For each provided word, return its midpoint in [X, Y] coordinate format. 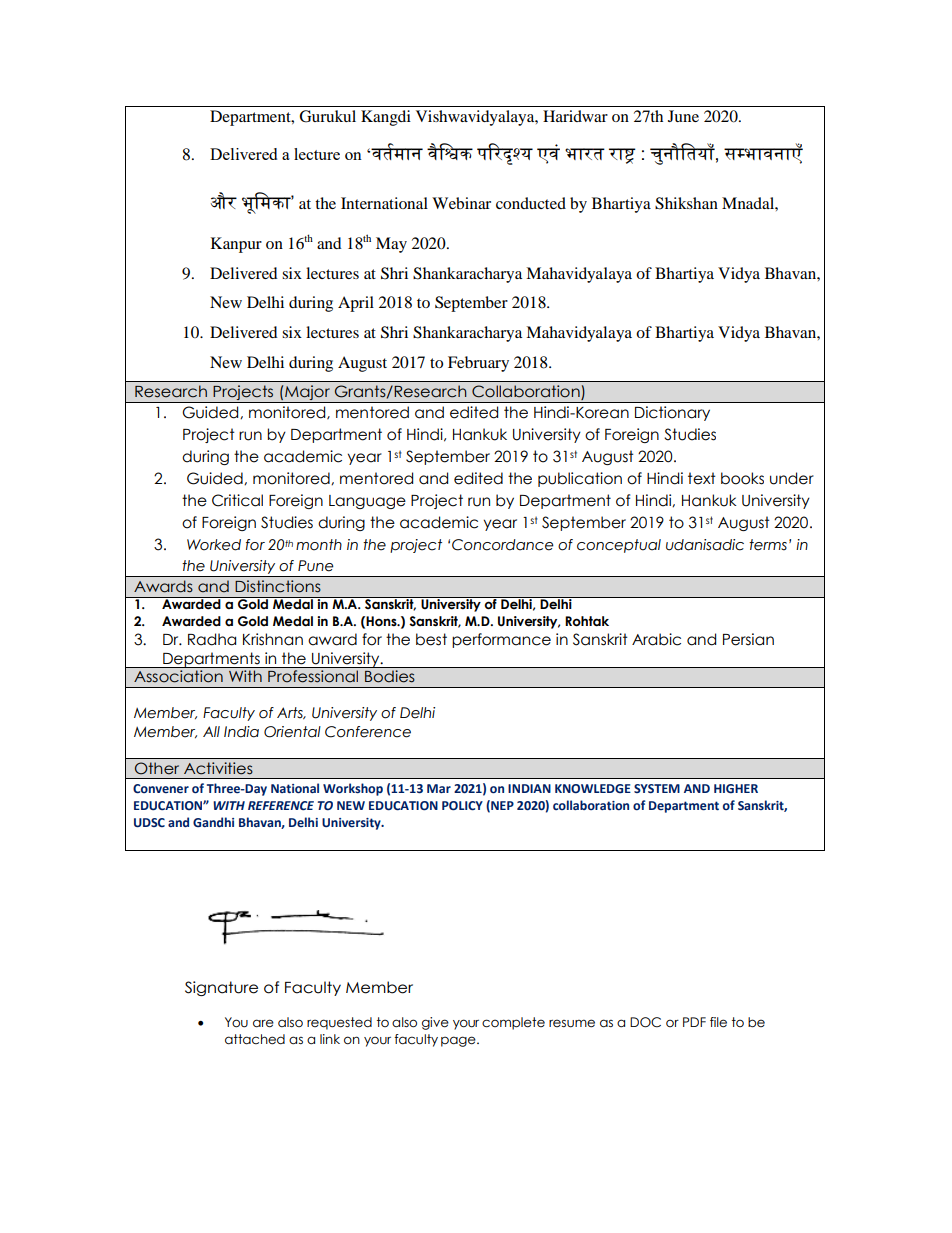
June [683, 116]
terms [768, 545]
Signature [221, 988]
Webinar [461, 203]
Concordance [503, 545]
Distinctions [278, 586]
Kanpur [236, 245]
